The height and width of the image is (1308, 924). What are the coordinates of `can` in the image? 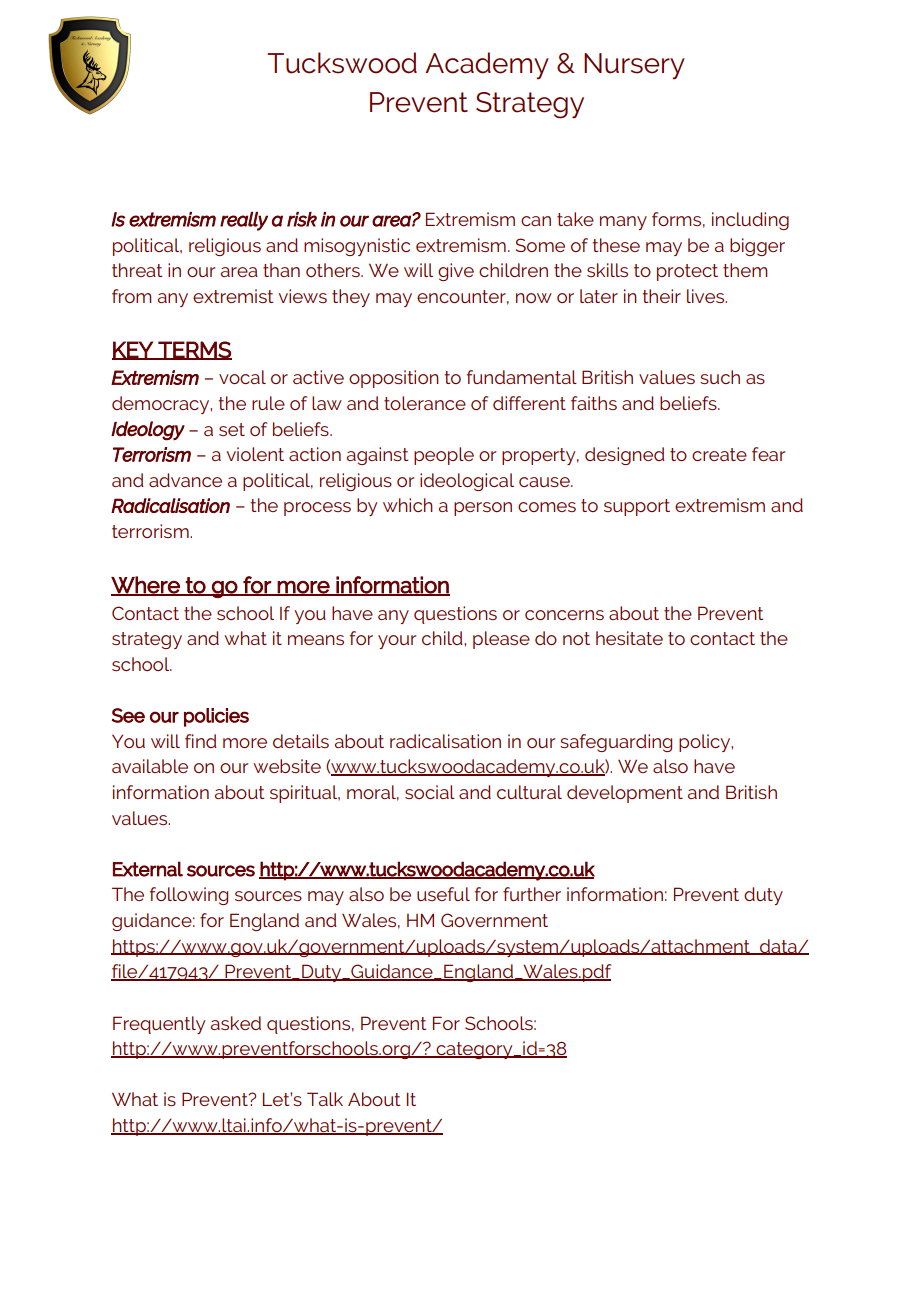 It's located at (536, 221).
